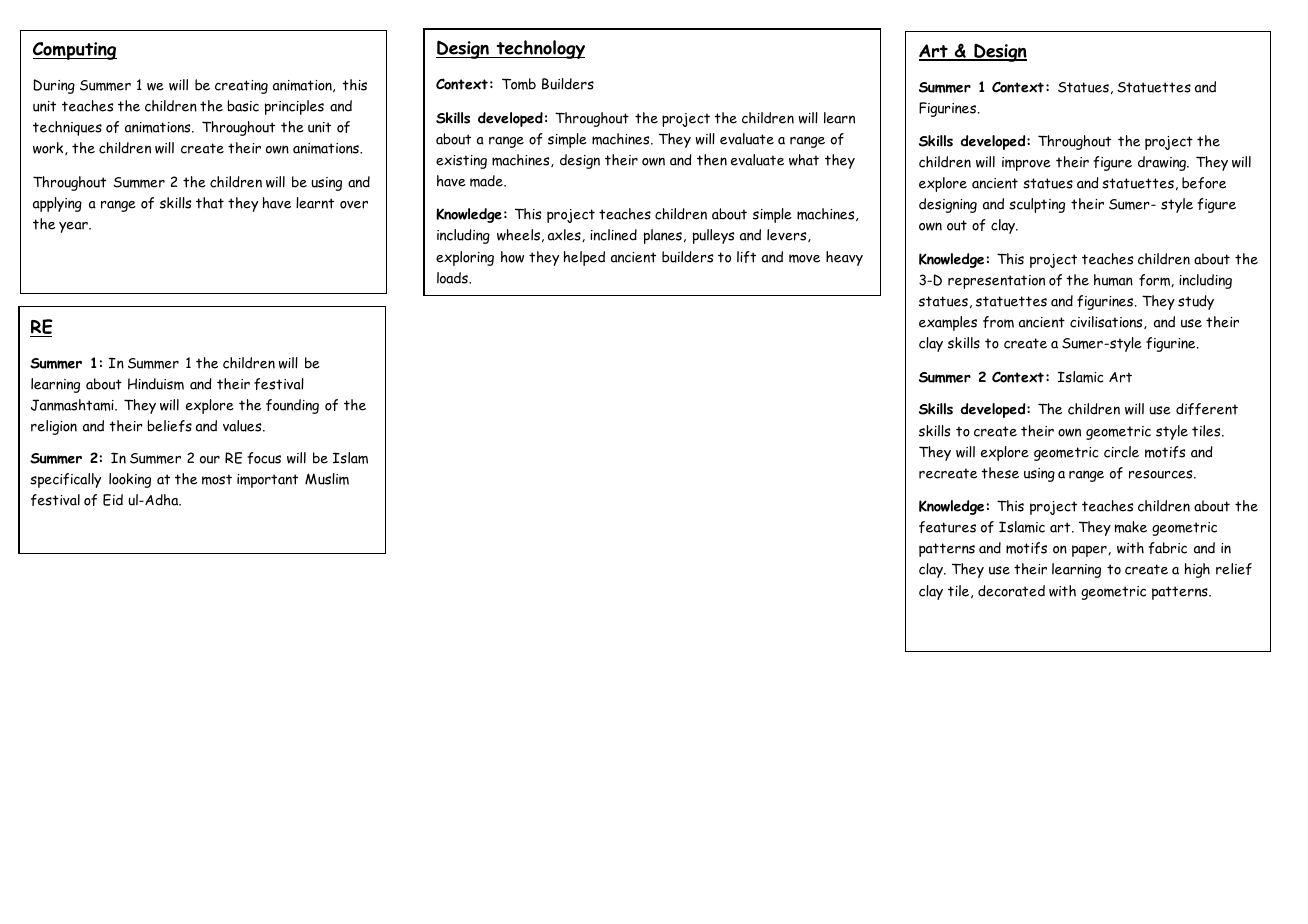 This screenshot has width=1308, height=924. What do you see at coordinates (948, 323) in the screenshot?
I see `examples` at bounding box center [948, 323].
